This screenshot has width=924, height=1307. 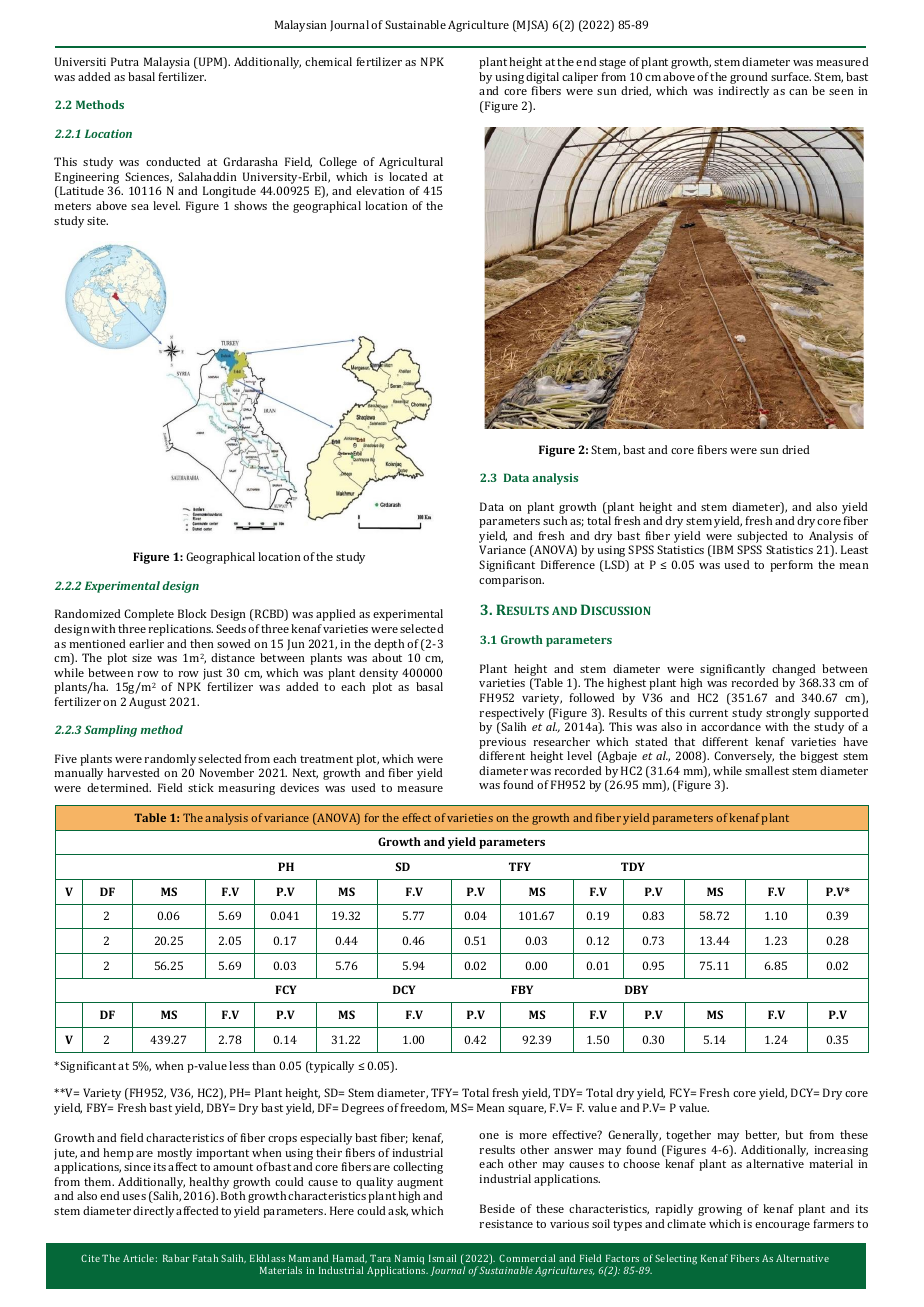 I want to click on size, so click(x=142, y=658).
